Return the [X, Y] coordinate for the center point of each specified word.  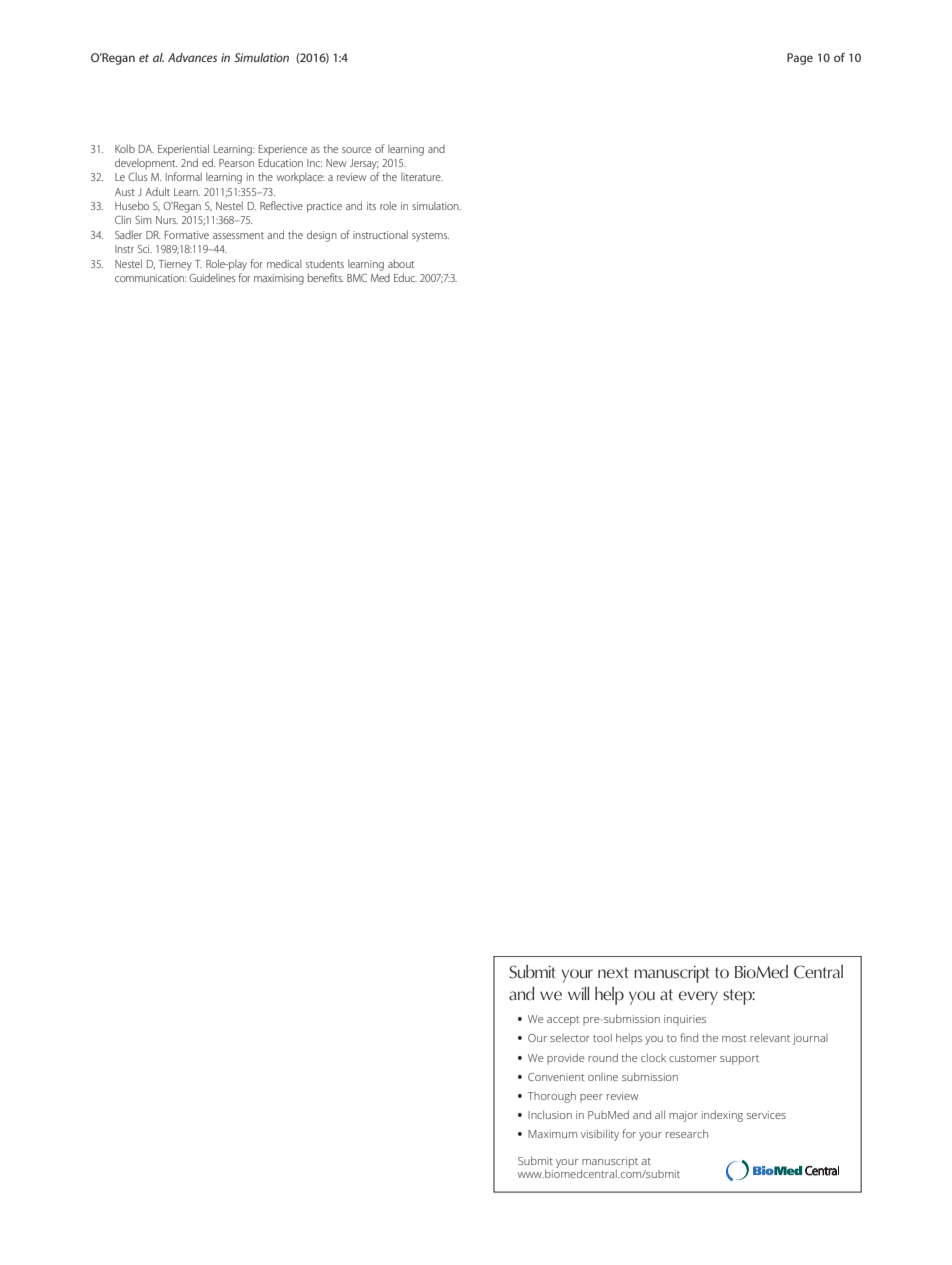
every [698, 998]
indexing [722, 1116]
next [613, 973]
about [401, 263]
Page [800, 59]
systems [430, 237]
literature [422, 177]
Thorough [552, 1097]
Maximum [552, 1134]
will [579, 993]
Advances [192, 57]
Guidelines [212, 277]
